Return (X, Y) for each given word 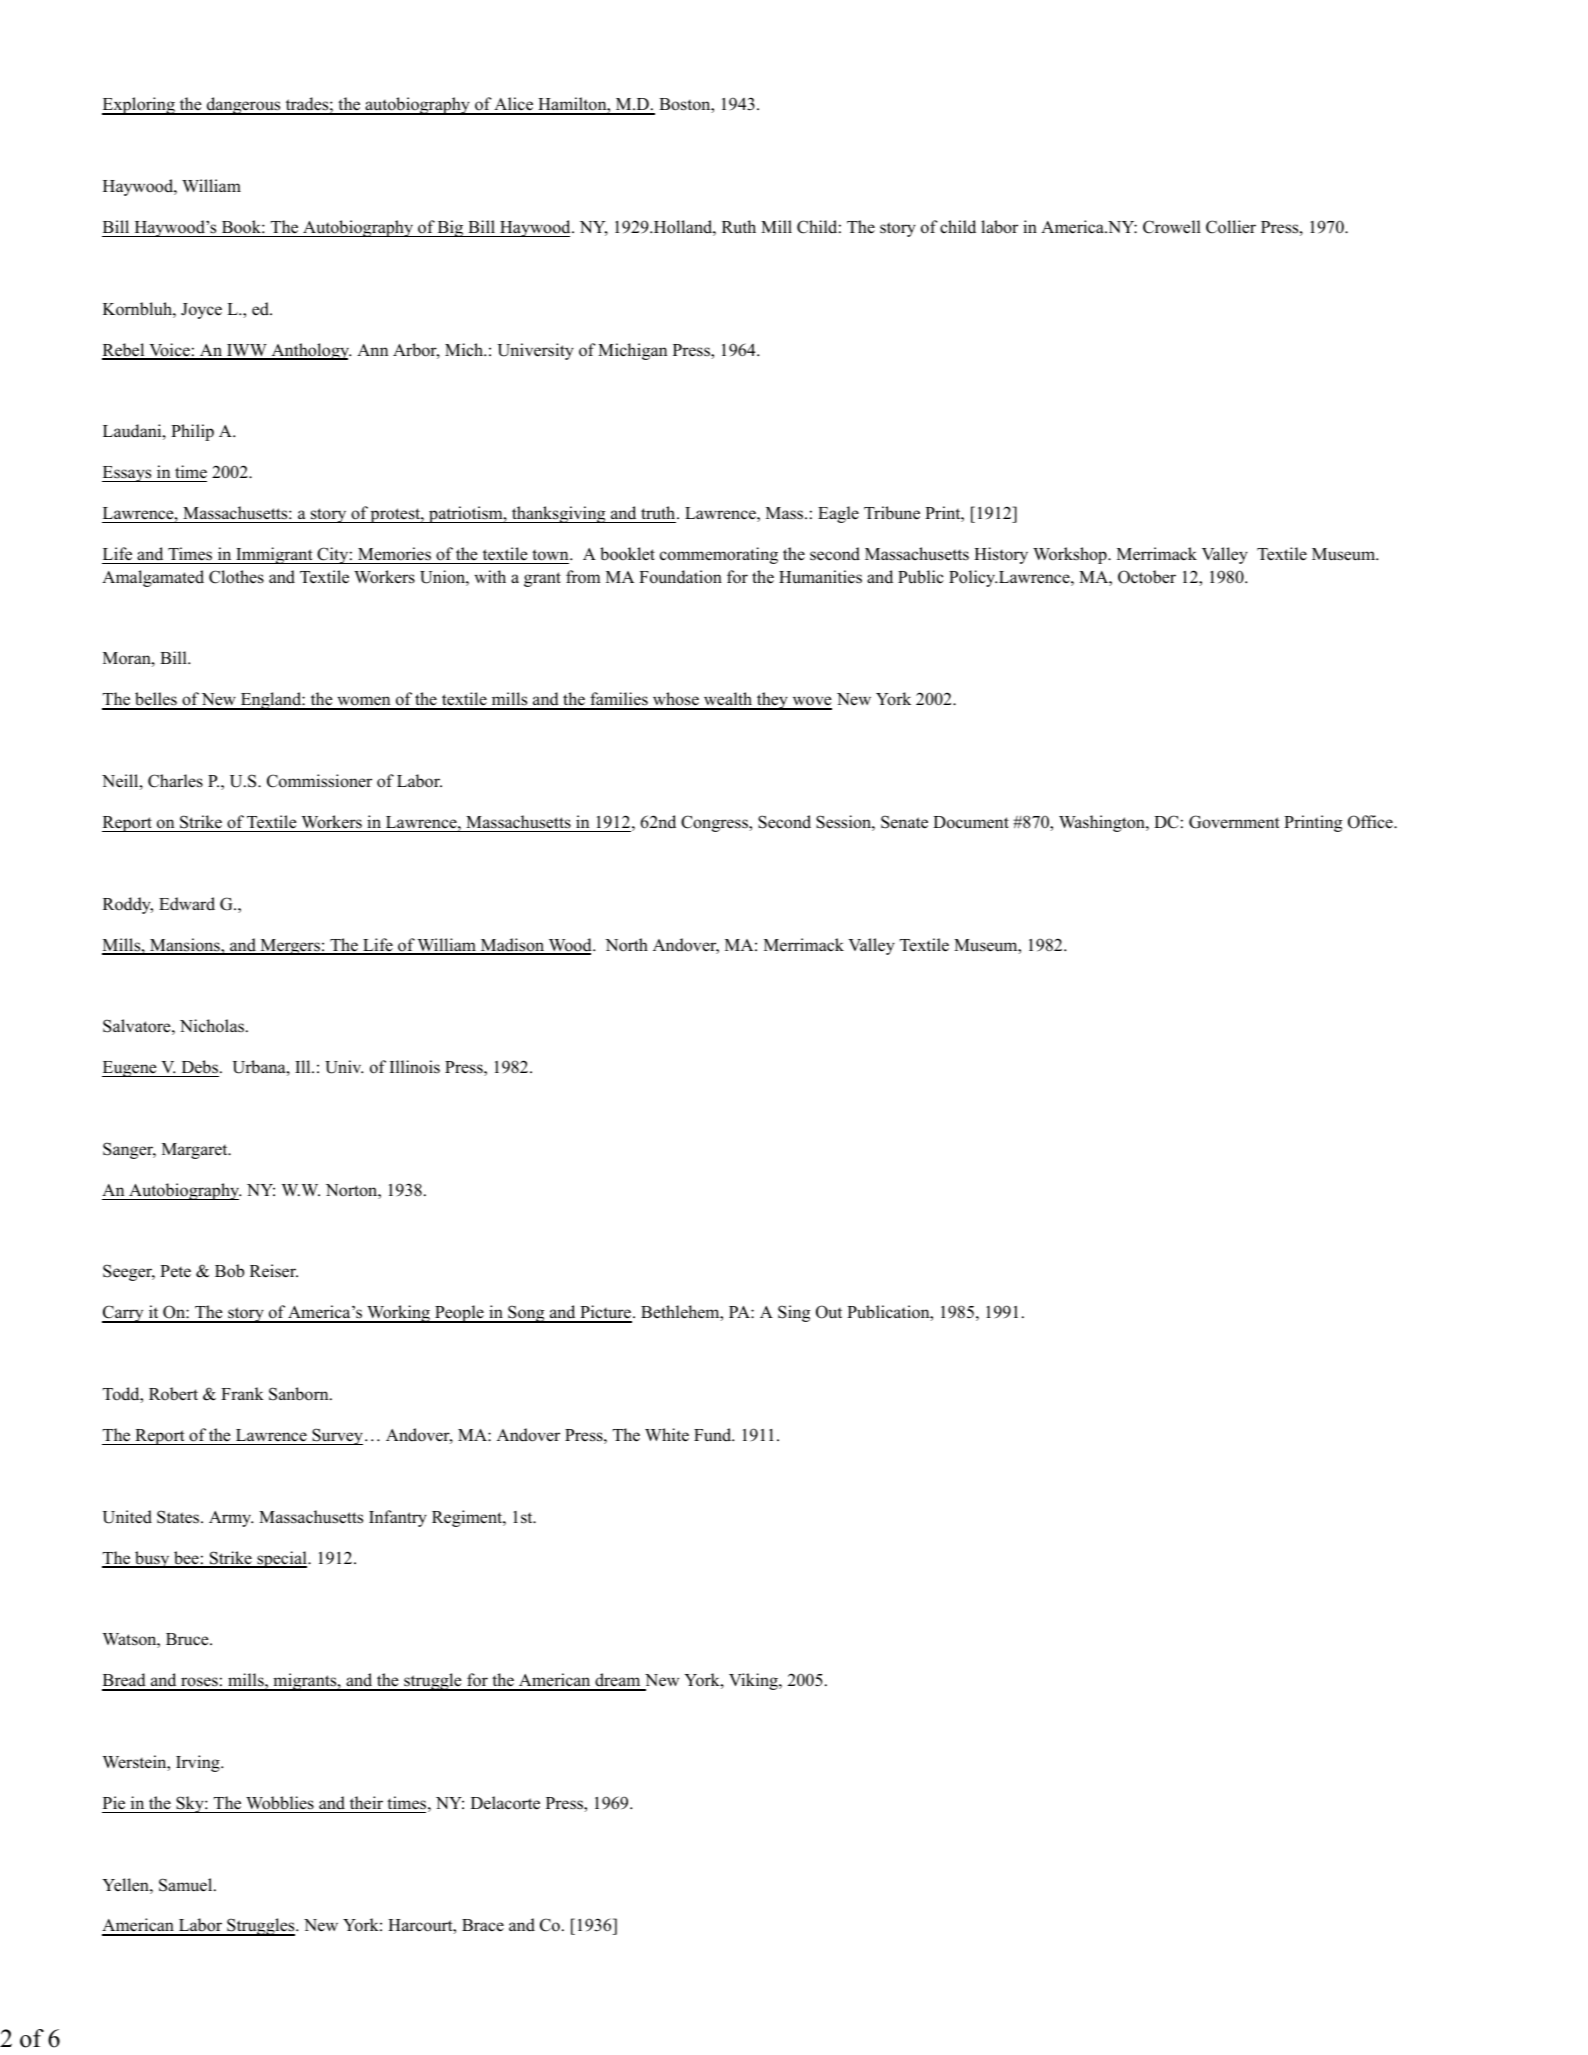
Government (1234, 822)
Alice (514, 105)
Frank (242, 1393)
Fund (714, 1435)
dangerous (244, 106)
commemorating (719, 555)
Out (829, 1312)
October (1147, 577)
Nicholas (212, 1026)
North (626, 945)
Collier (1231, 227)
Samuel (187, 1885)
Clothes (236, 577)
